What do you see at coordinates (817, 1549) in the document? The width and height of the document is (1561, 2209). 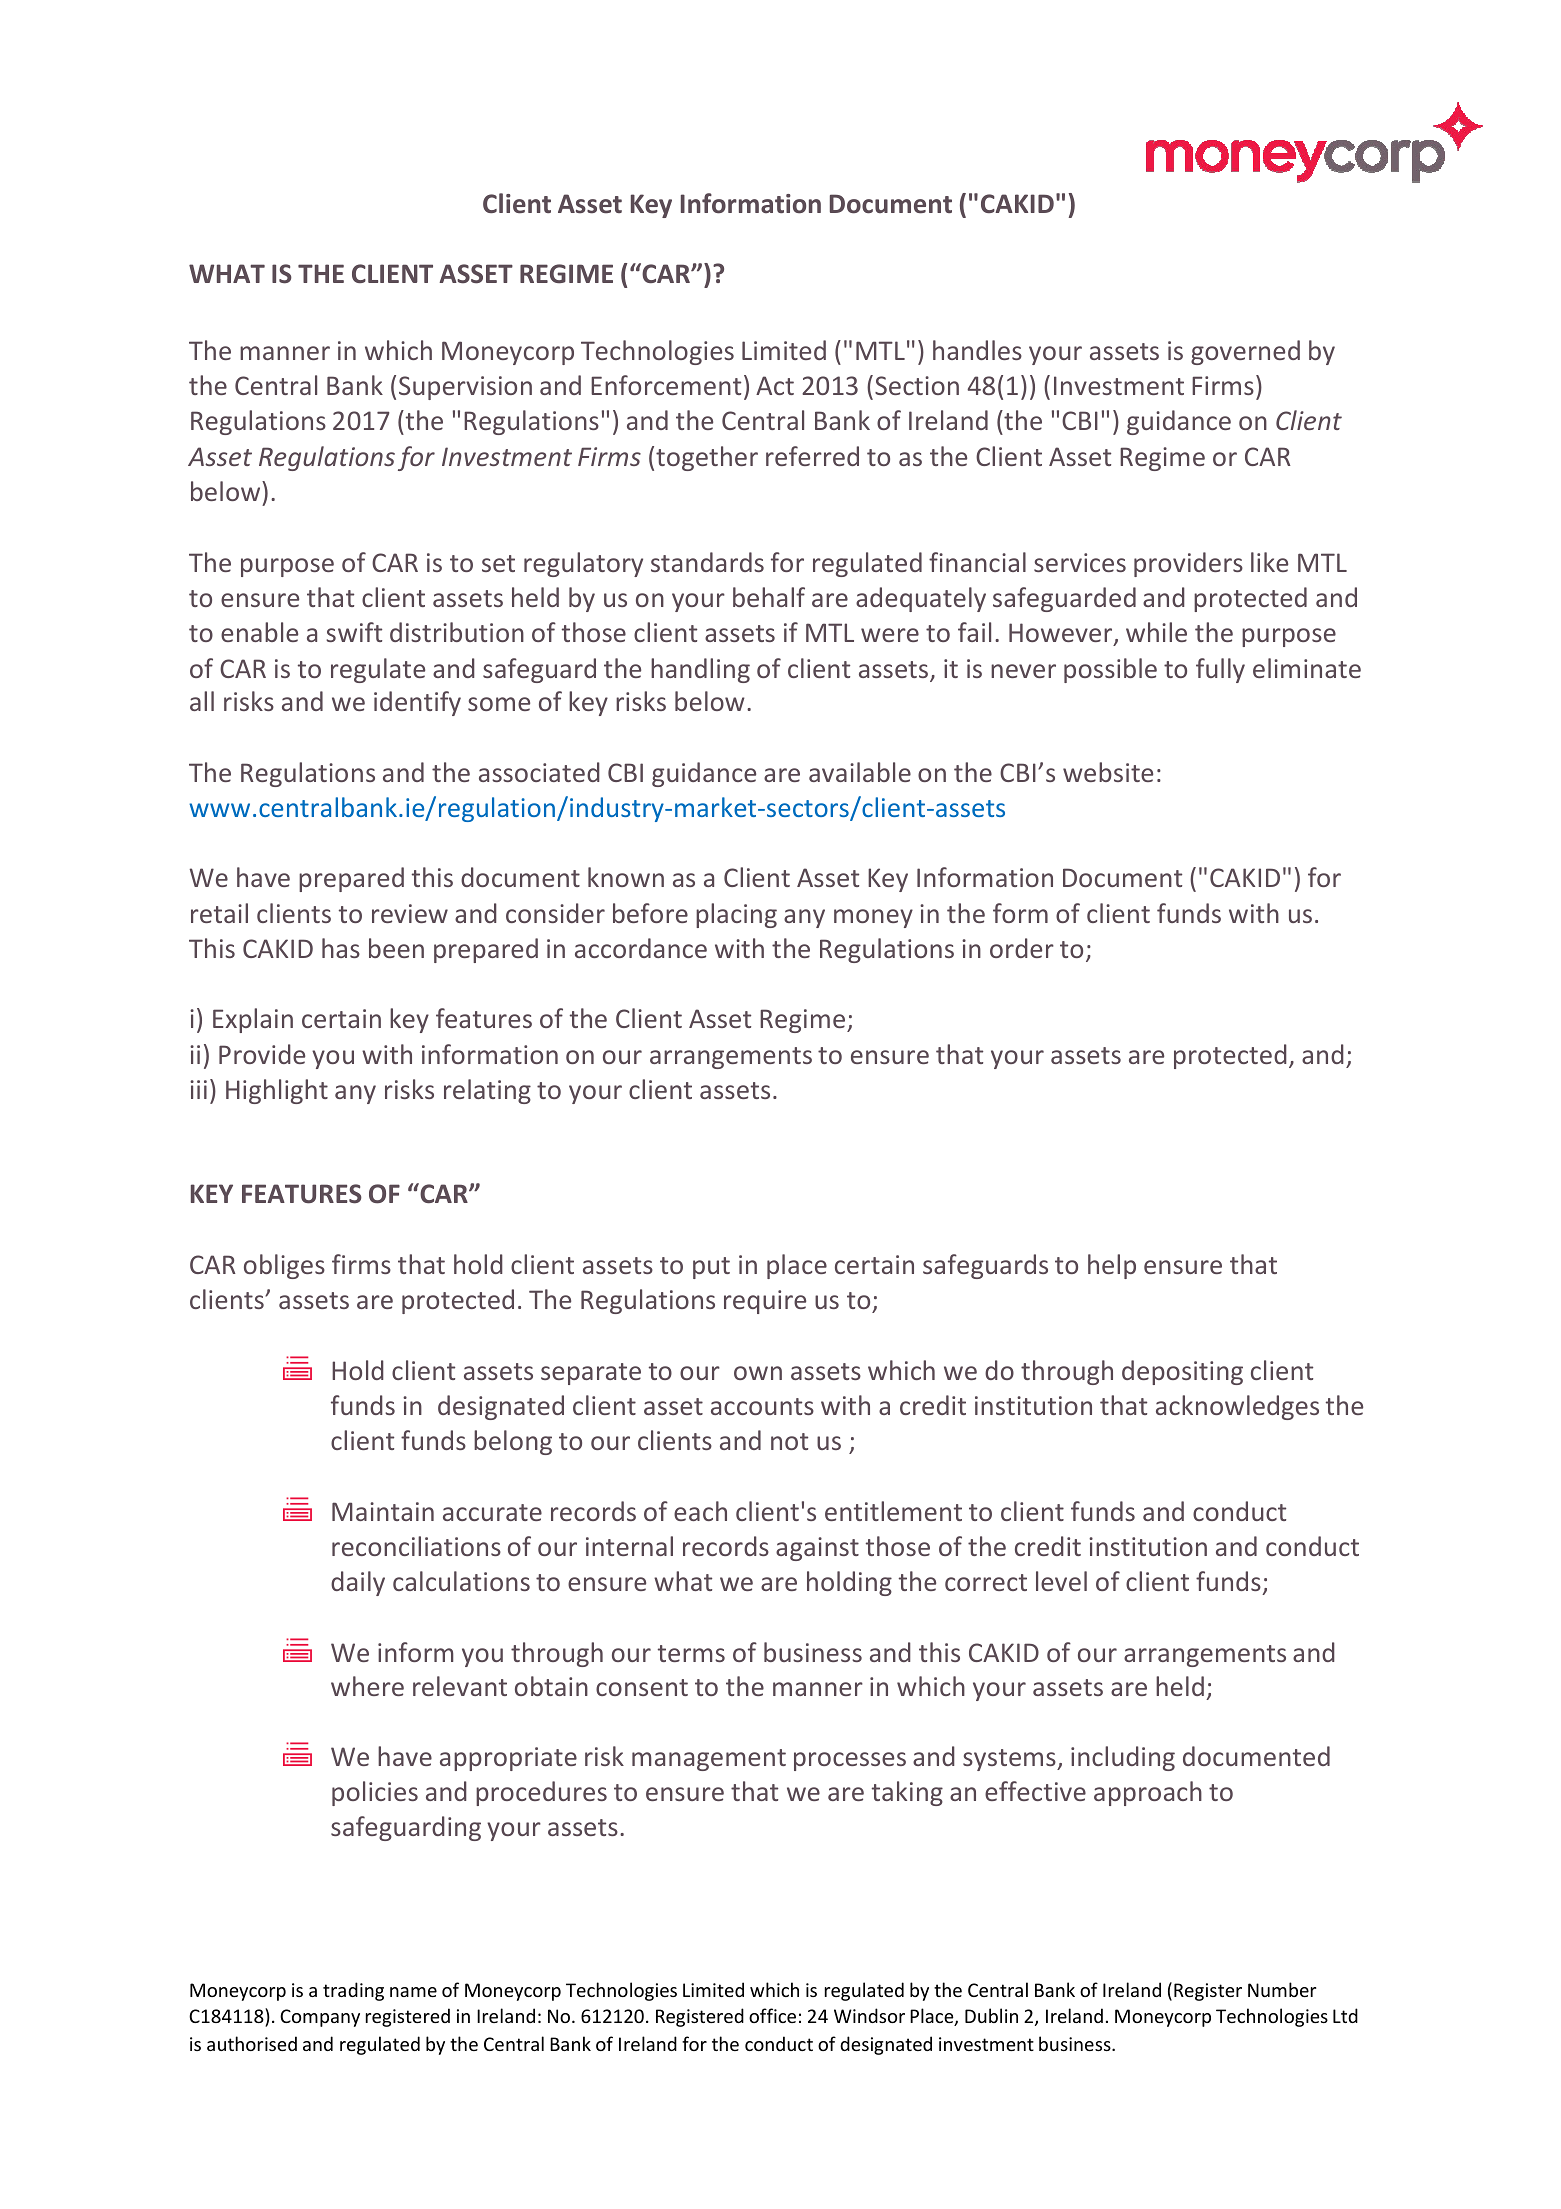 I see `against` at bounding box center [817, 1549].
